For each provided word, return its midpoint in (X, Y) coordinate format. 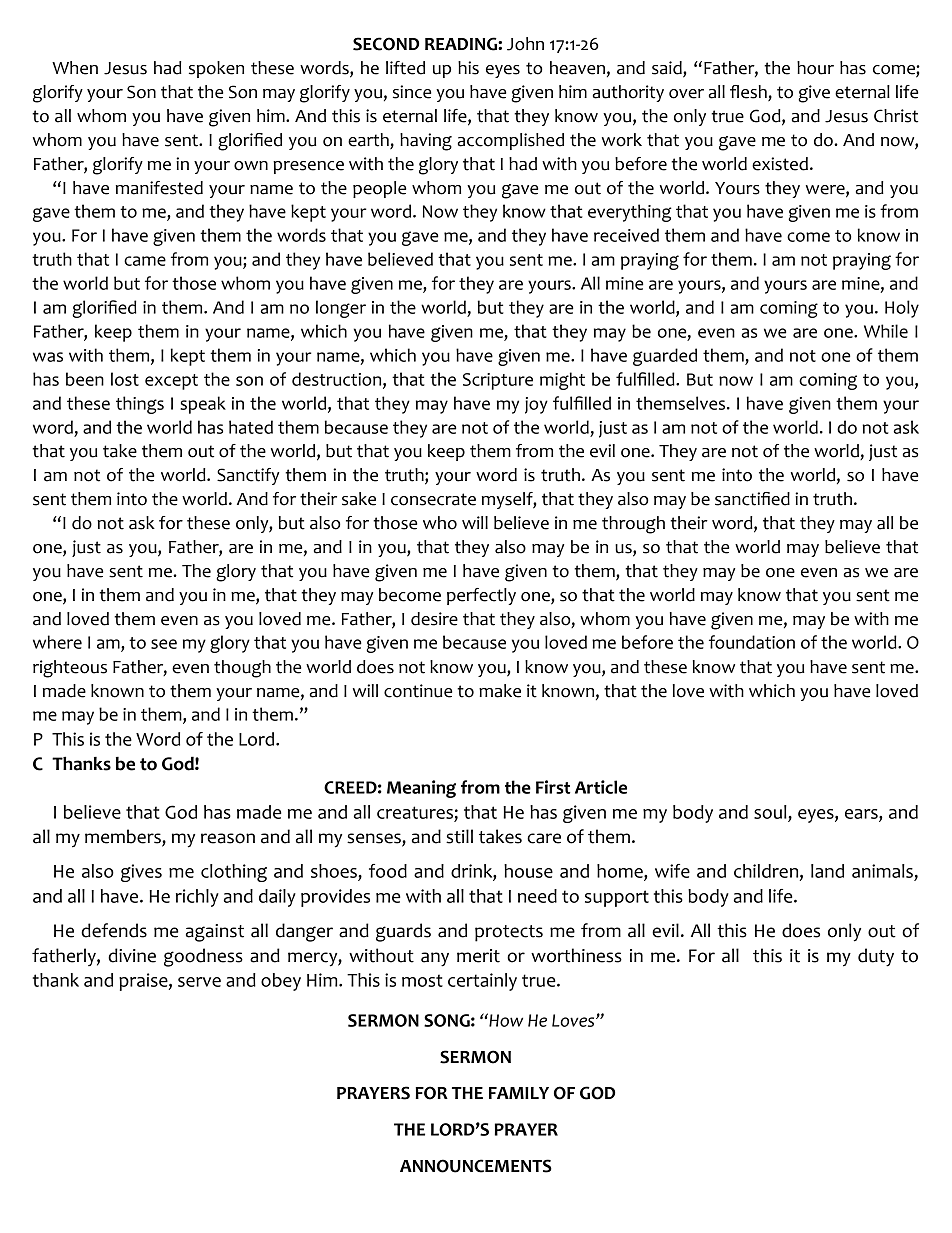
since (412, 92)
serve (199, 982)
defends (114, 930)
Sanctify (248, 476)
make (500, 691)
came (145, 261)
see (164, 644)
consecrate (433, 499)
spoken (216, 69)
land (827, 871)
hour (815, 68)
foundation (752, 642)
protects (509, 933)
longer (341, 309)
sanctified (752, 499)
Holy (902, 309)
